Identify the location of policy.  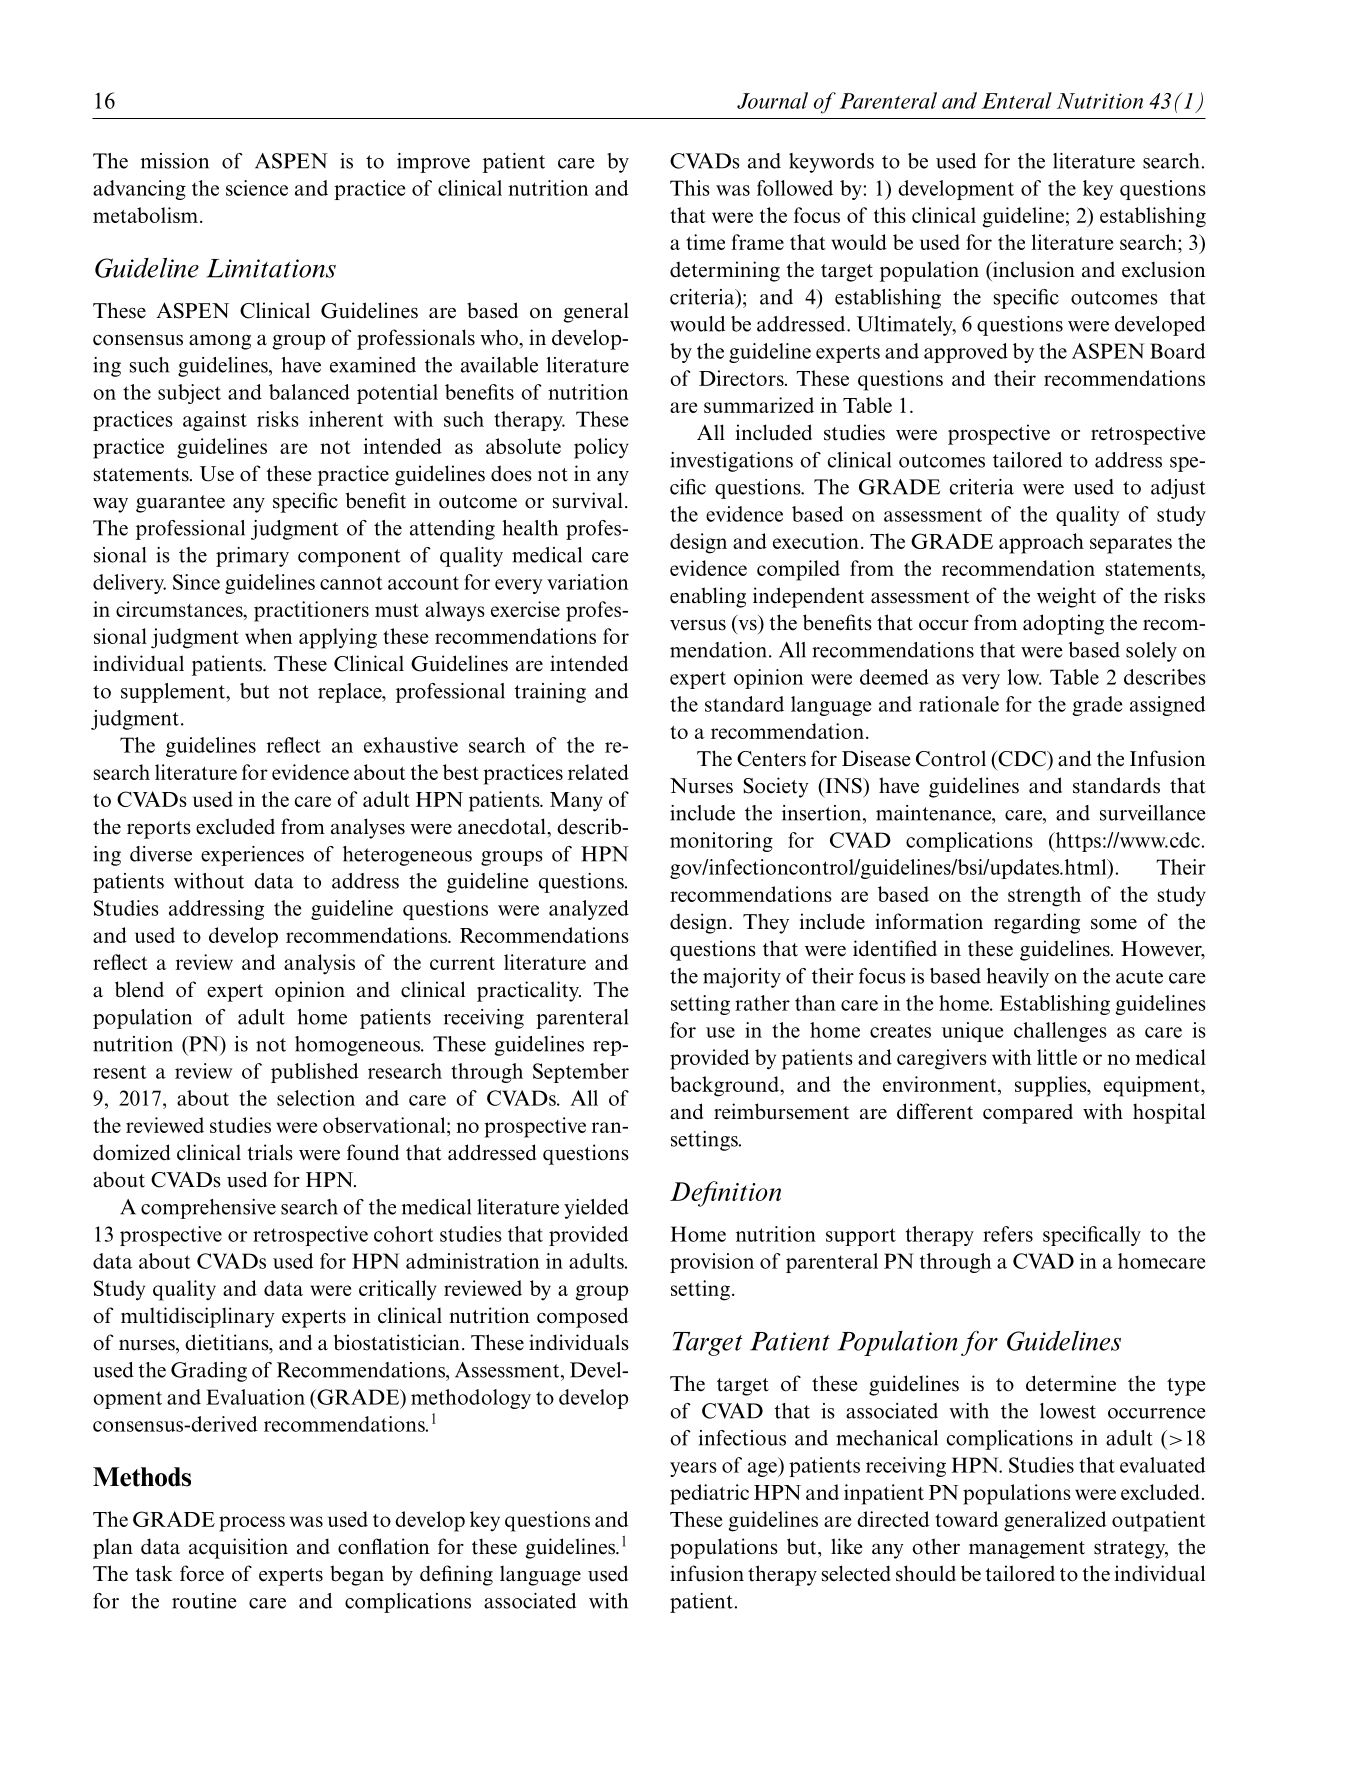
(601, 448).
